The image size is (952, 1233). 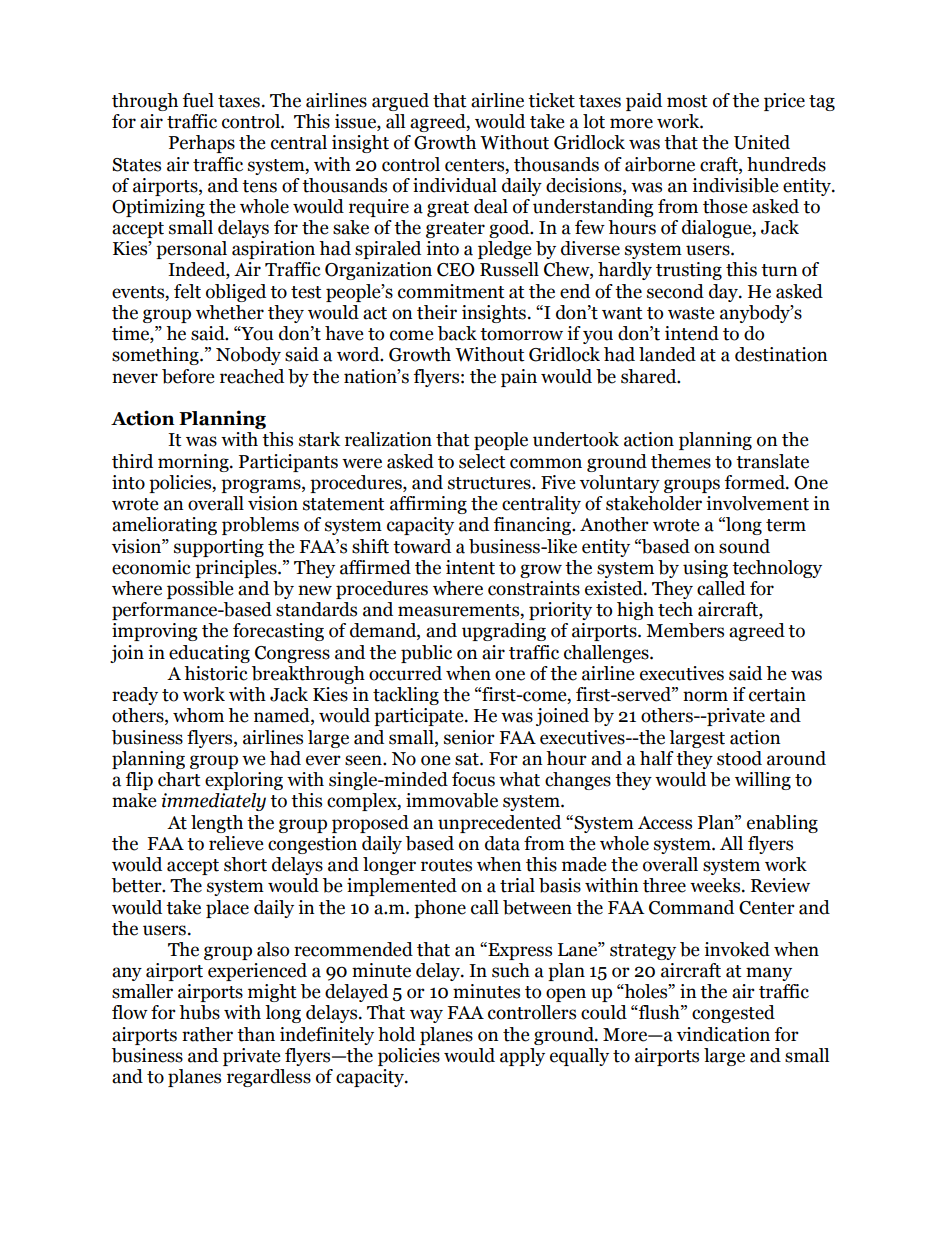 What do you see at coordinates (762, 142) in the image?
I see `United` at bounding box center [762, 142].
